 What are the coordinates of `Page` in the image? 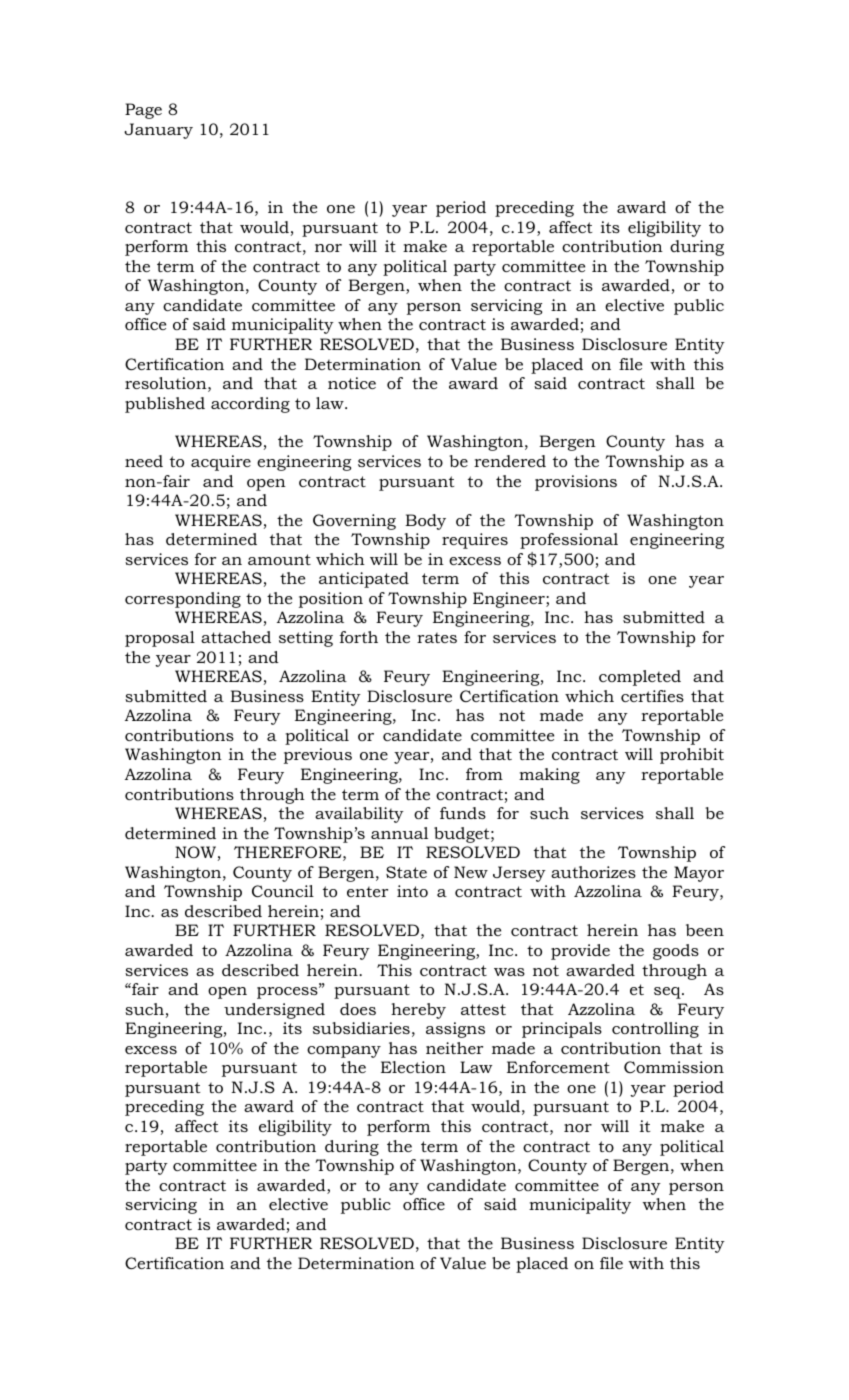 It's located at (143, 111).
